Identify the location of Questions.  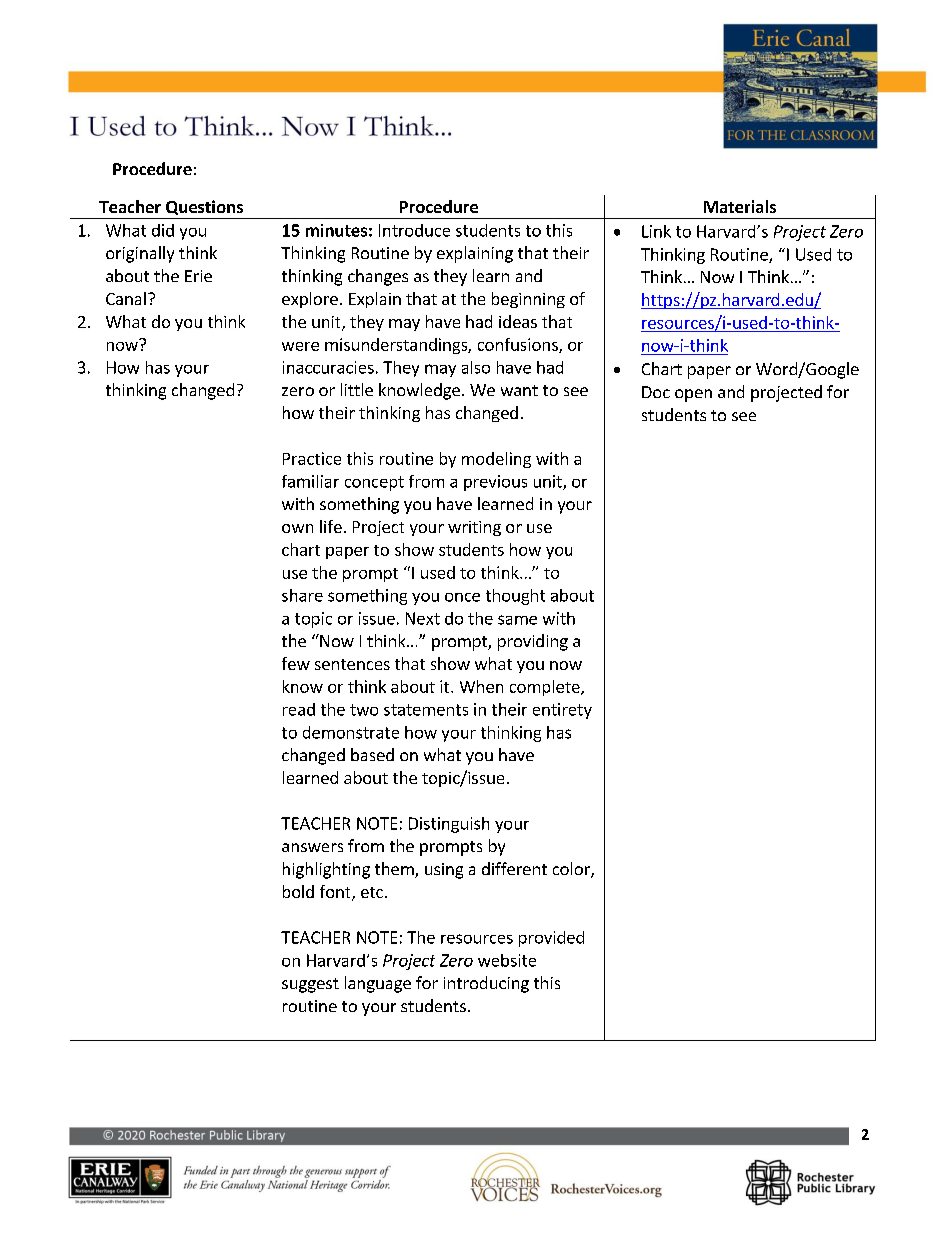
(204, 207).
